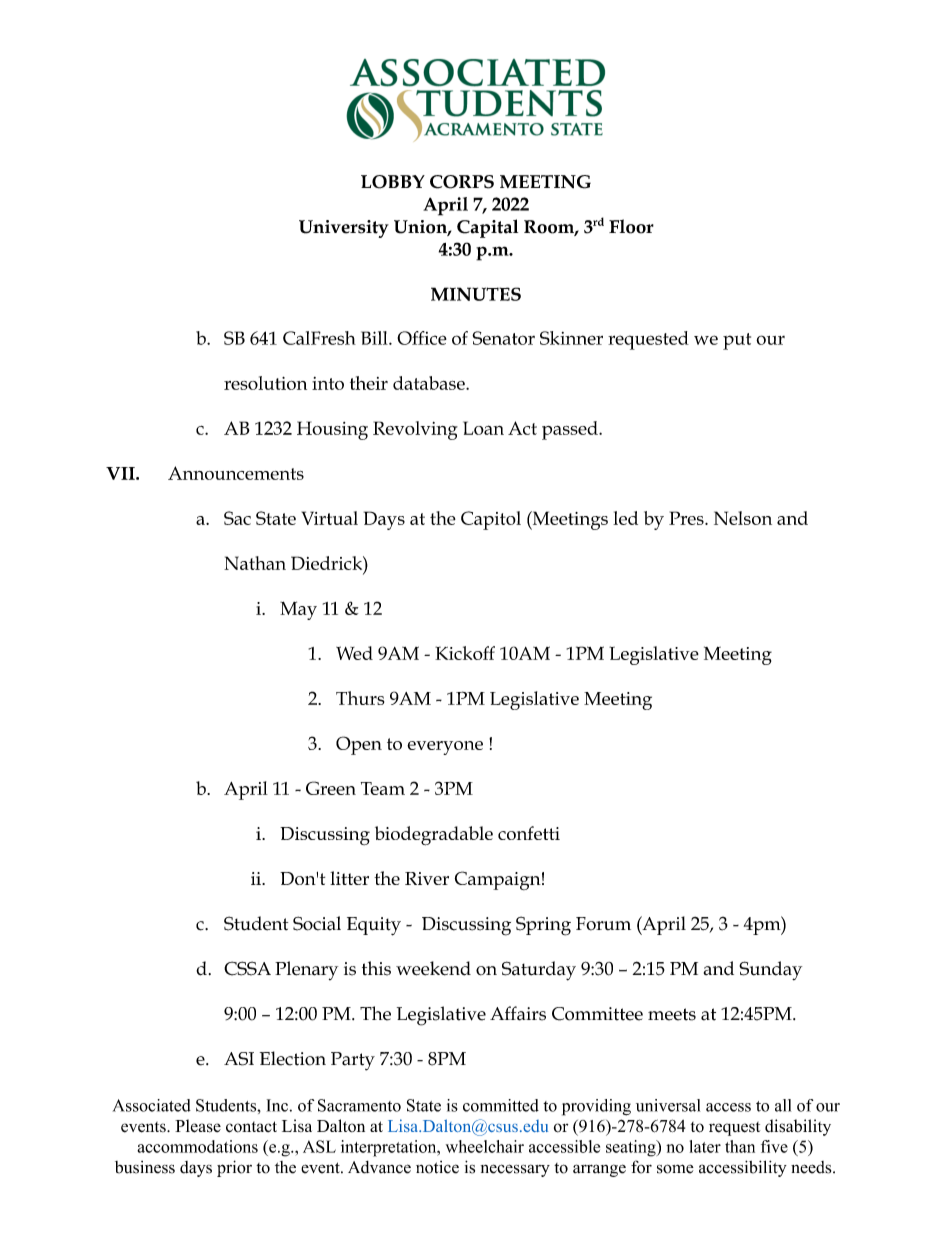 The width and height of the screenshot is (952, 1233). Describe the element at coordinates (317, 923) in the screenshot. I see `Social` at that location.
